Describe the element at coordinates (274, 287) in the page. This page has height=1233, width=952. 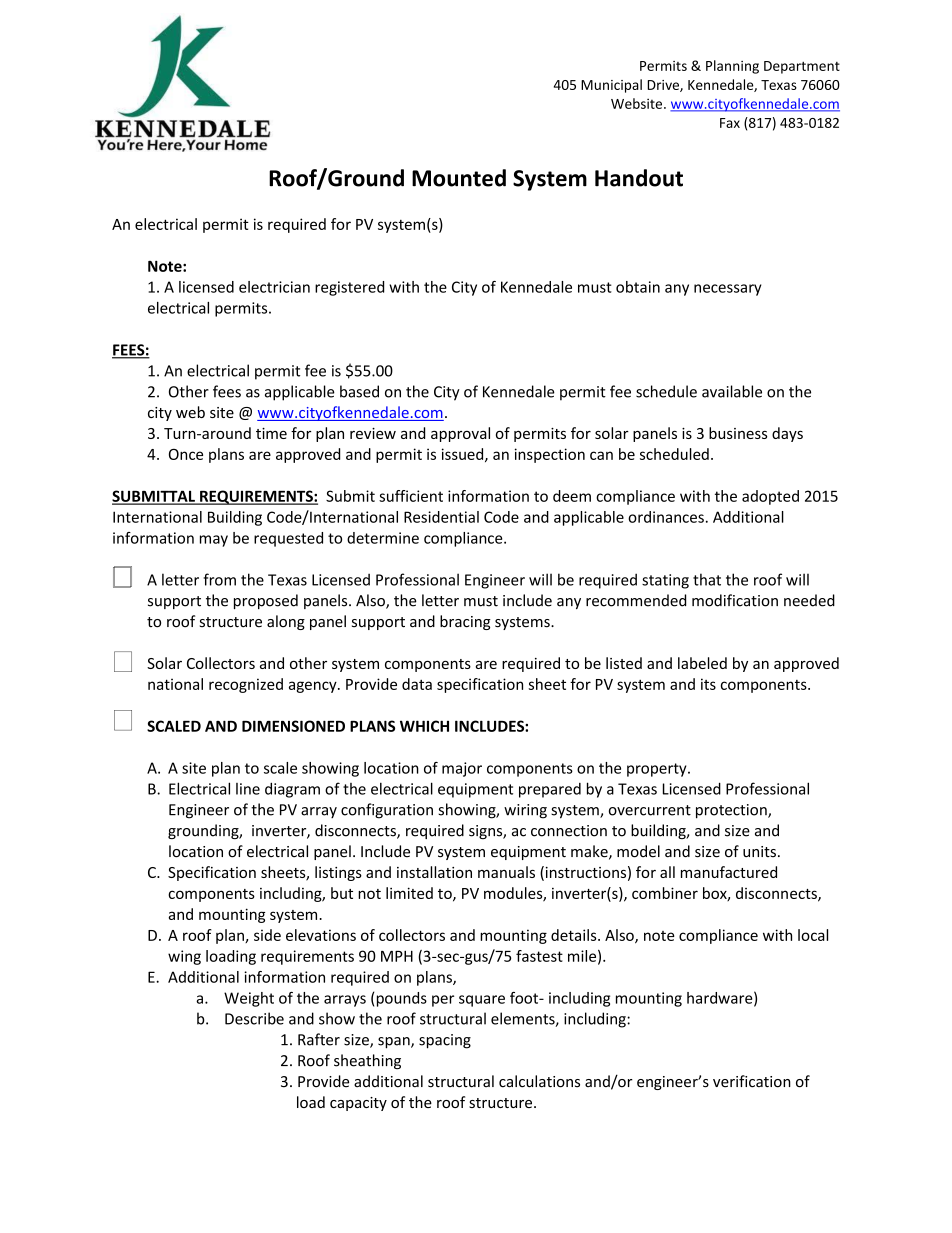
I see `electrician` at that location.
